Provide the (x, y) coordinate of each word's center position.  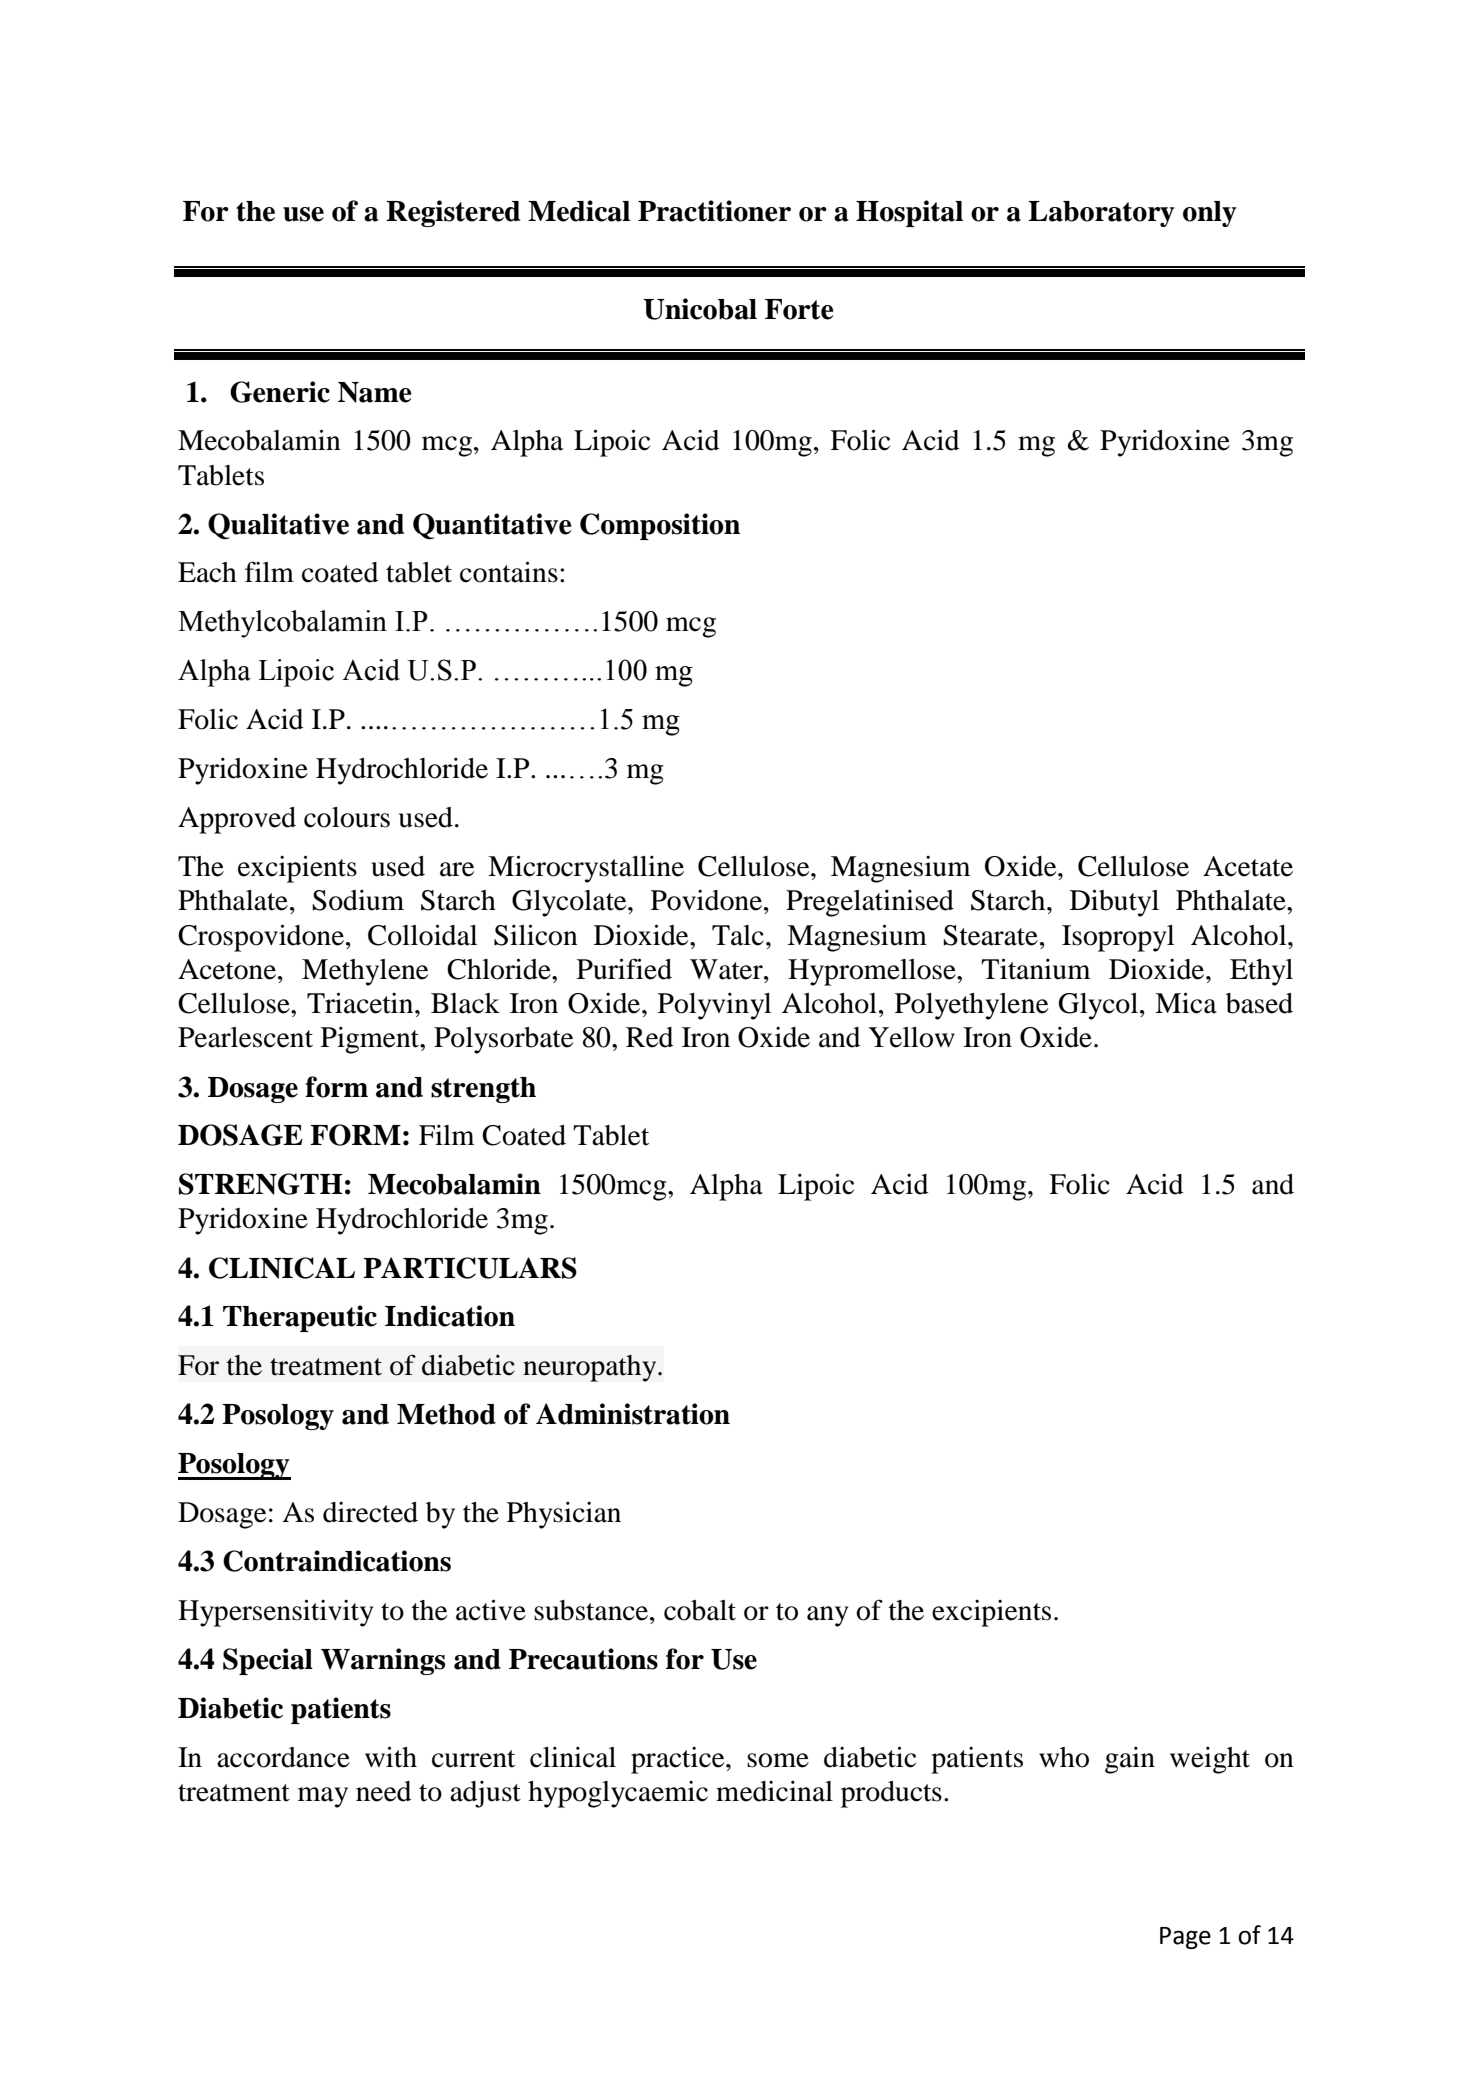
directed (370, 1512)
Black (465, 1003)
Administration (633, 1414)
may (323, 1797)
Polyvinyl (714, 1006)
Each (207, 572)
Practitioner (714, 211)
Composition (660, 526)
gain (1130, 1760)
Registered (453, 213)
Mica (1186, 1003)
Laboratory (1101, 214)
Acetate (1248, 866)
